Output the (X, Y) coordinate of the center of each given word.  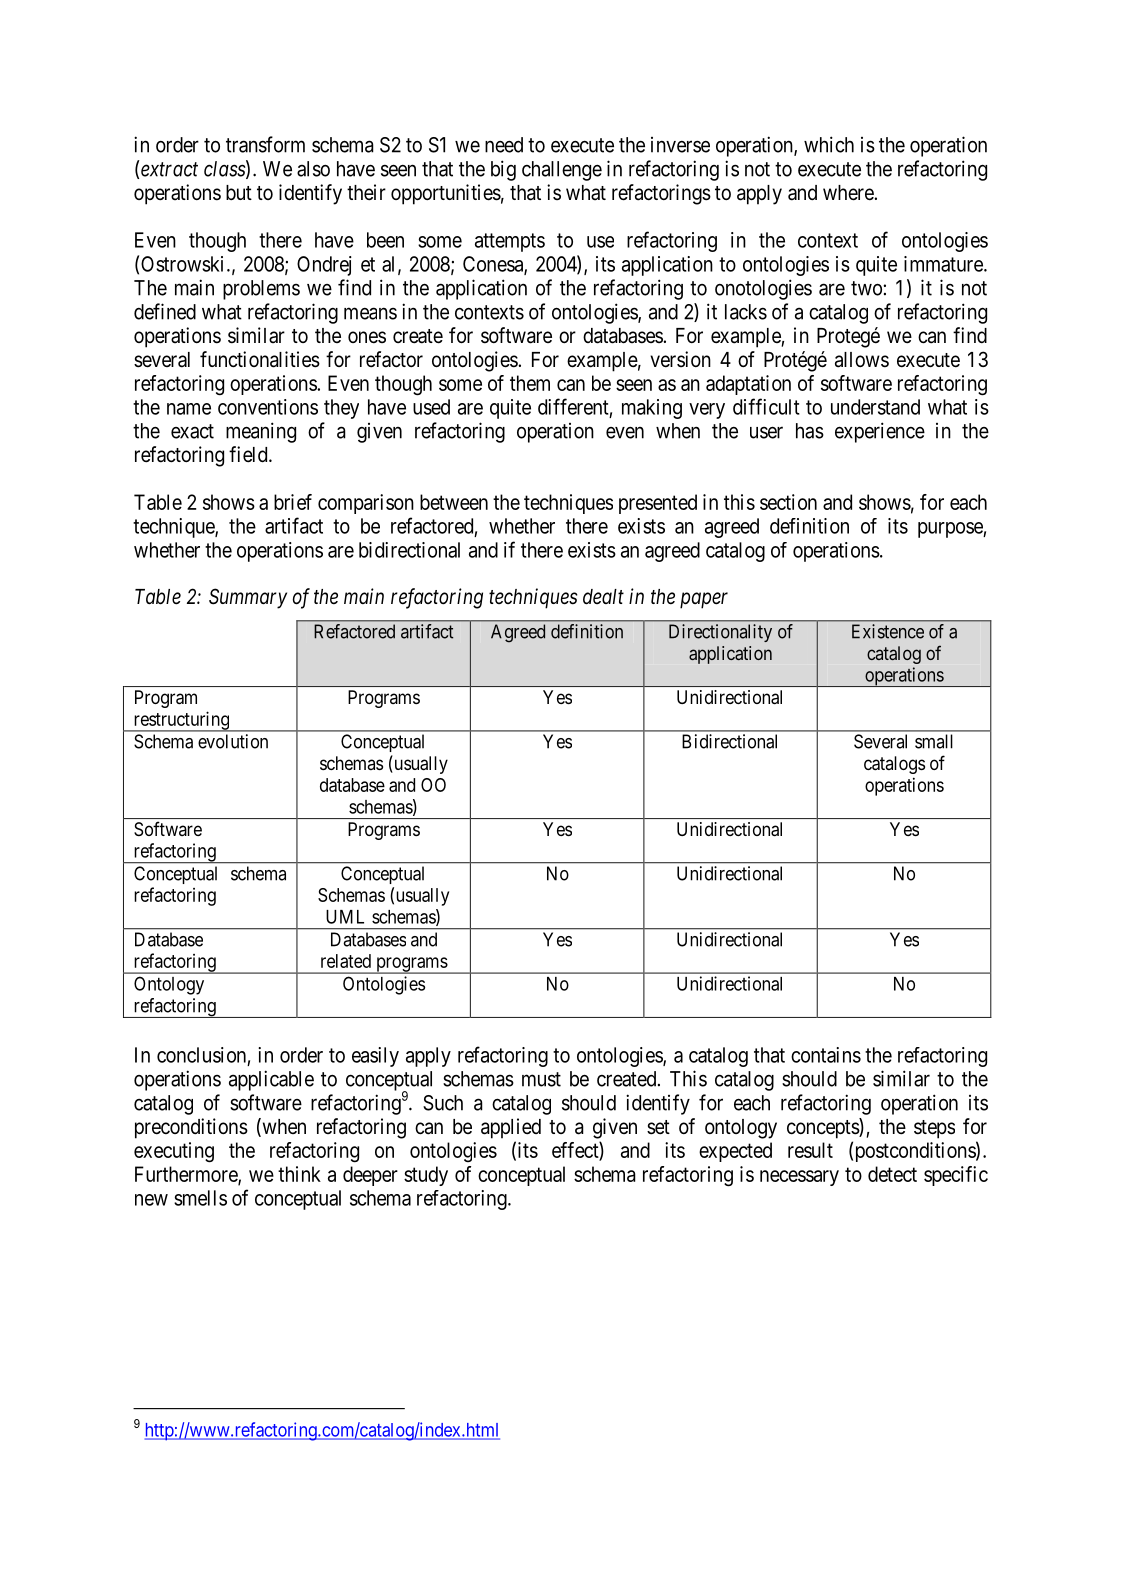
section (788, 502)
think (299, 1174)
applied (511, 1128)
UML (345, 917)
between (454, 502)
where (849, 193)
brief (293, 502)
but (239, 192)
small (934, 741)
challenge (562, 171)
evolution (233, 741)
